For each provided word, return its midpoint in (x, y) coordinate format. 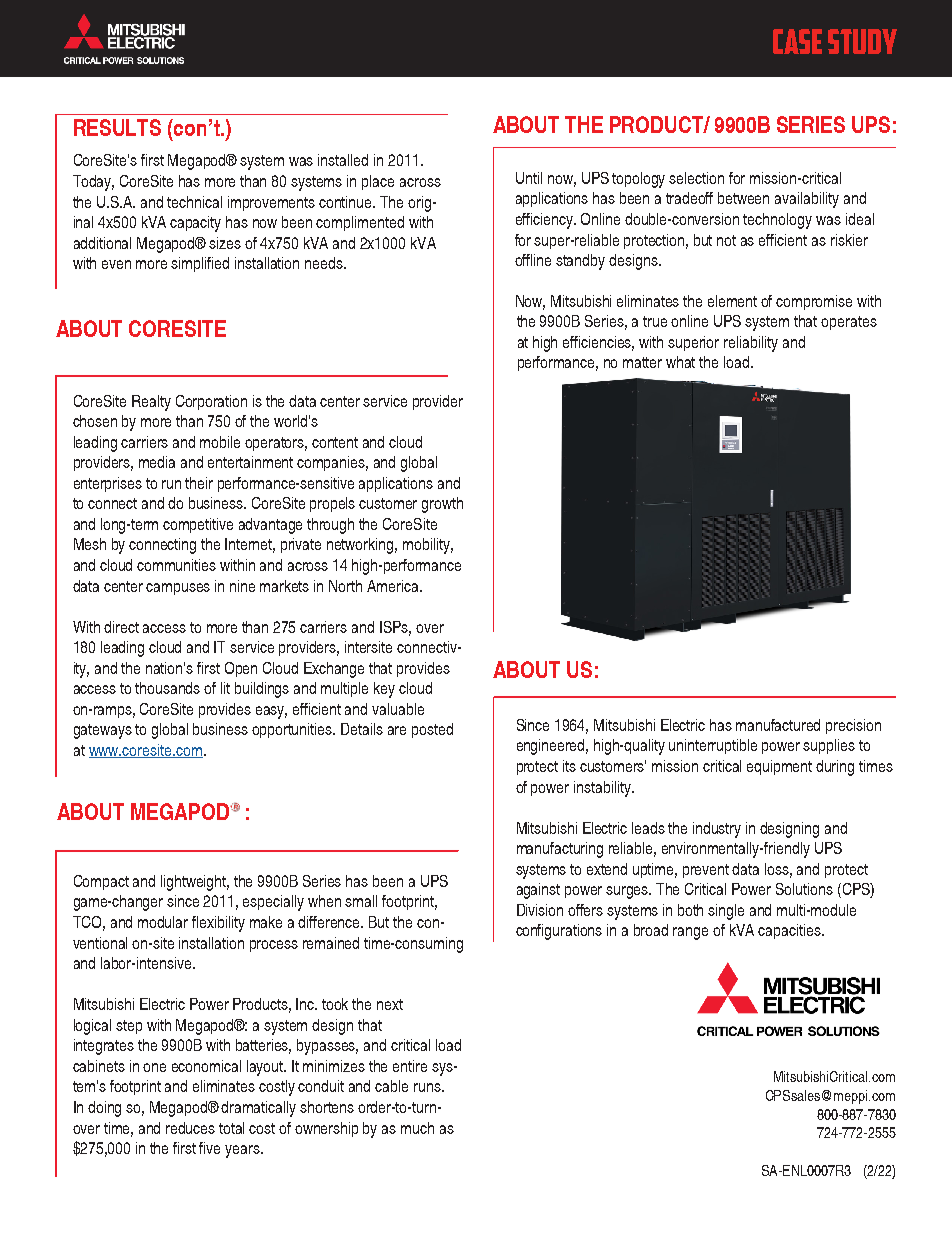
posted (432, 730)
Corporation (211, 402)
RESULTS (117, 127)
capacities (790, 931)
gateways (103, 731)
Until (529, 178)
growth (442, 505)
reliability (751, 344)
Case (797, 41)
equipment (779, 767)
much (417, 1128)
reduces (190, 1128)
